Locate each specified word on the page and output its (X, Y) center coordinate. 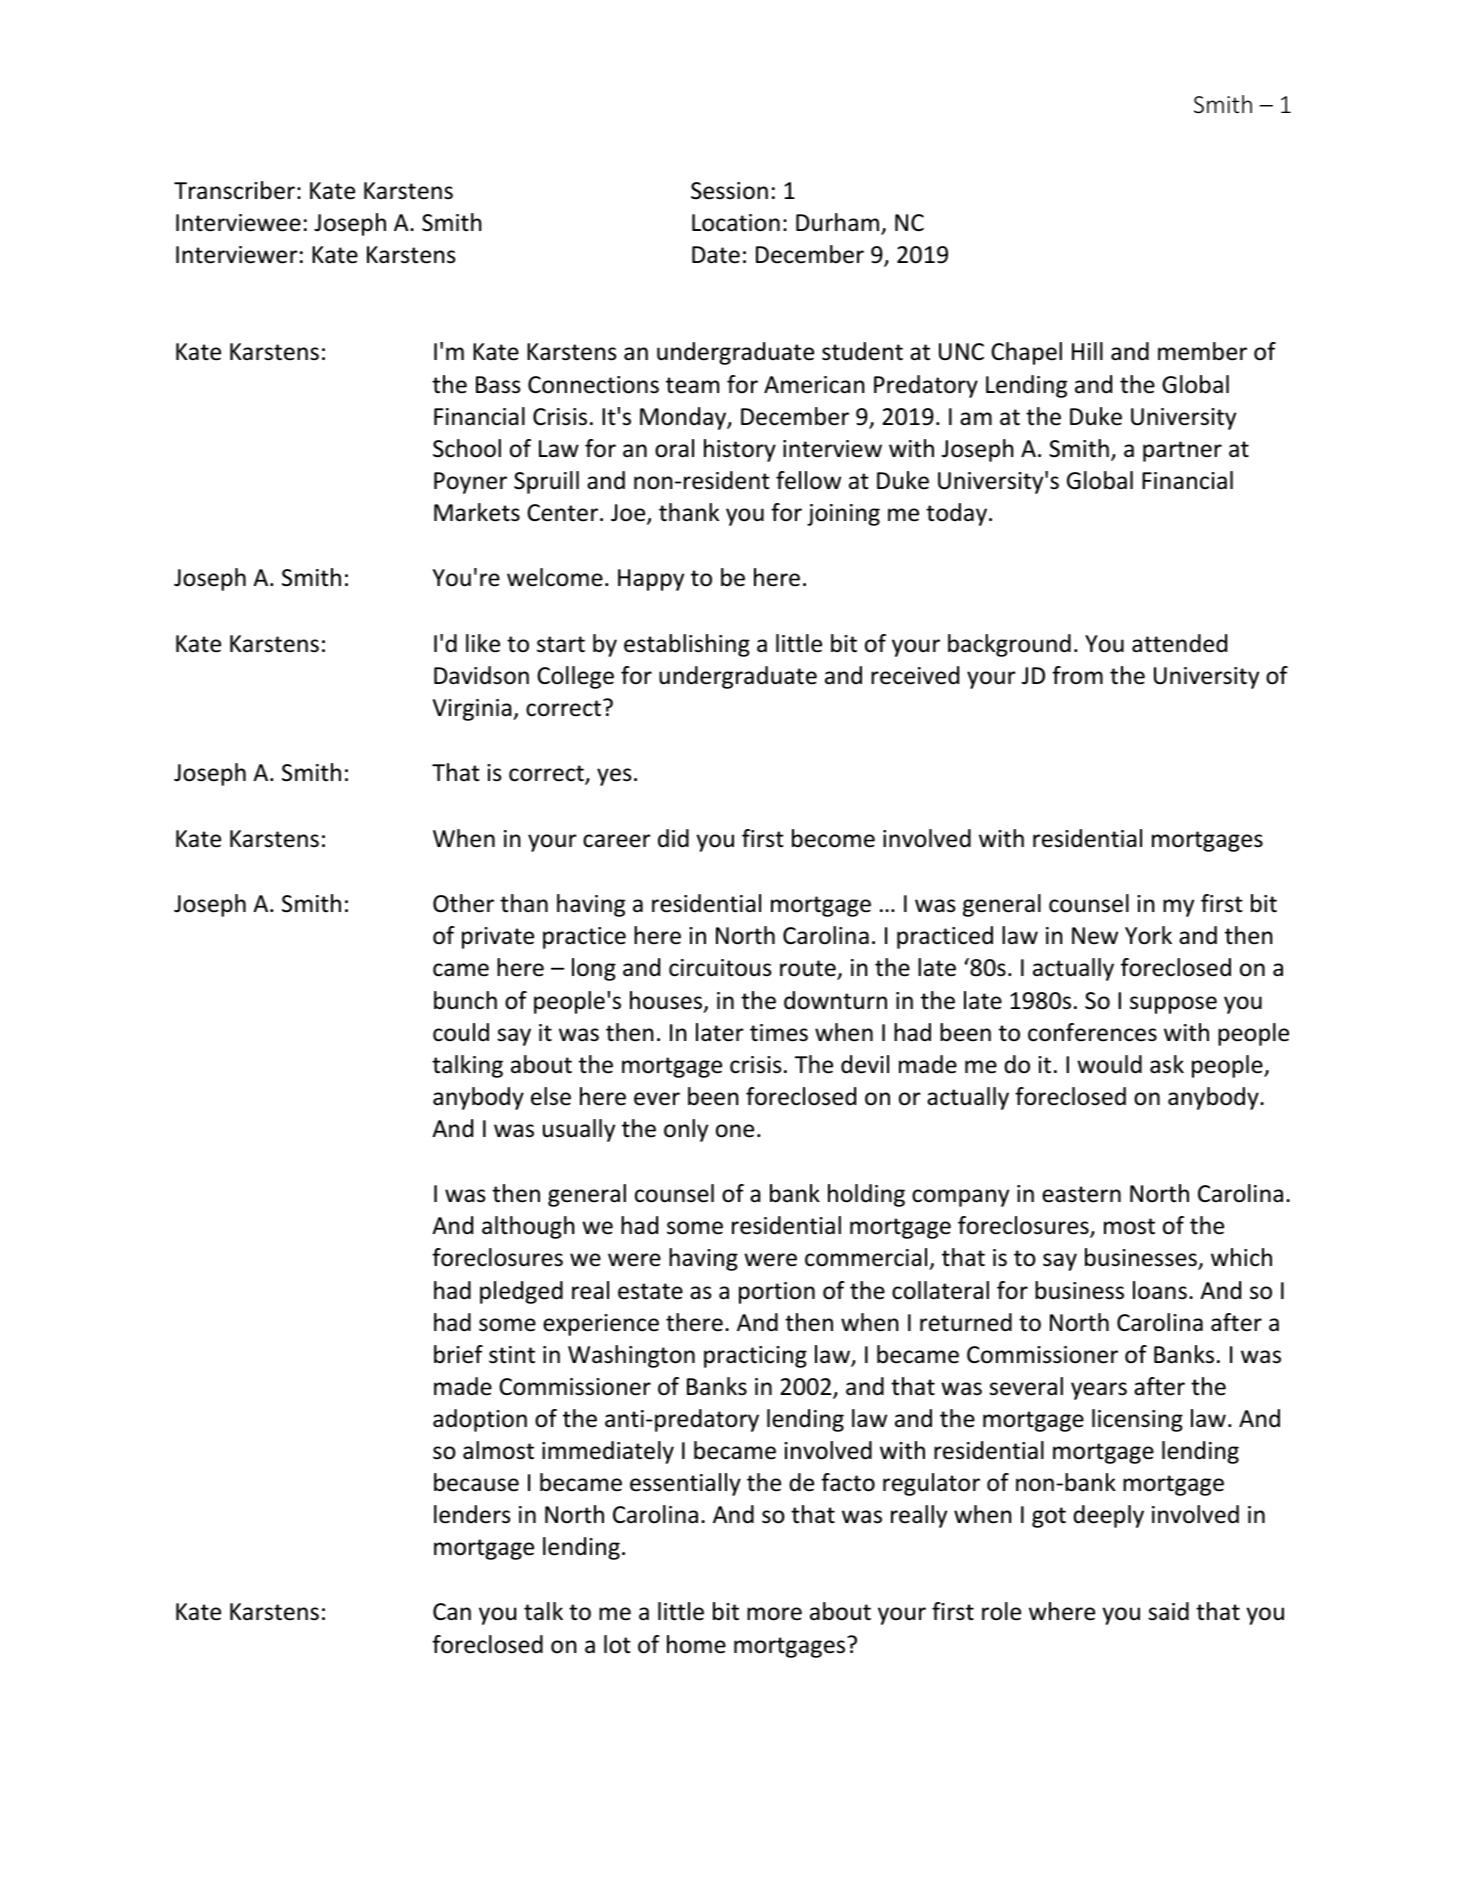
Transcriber (234, 190)
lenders (472, 1514)
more (774, 1614)
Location (736, 223)
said (1169, 1611)
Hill (1087, 351)
